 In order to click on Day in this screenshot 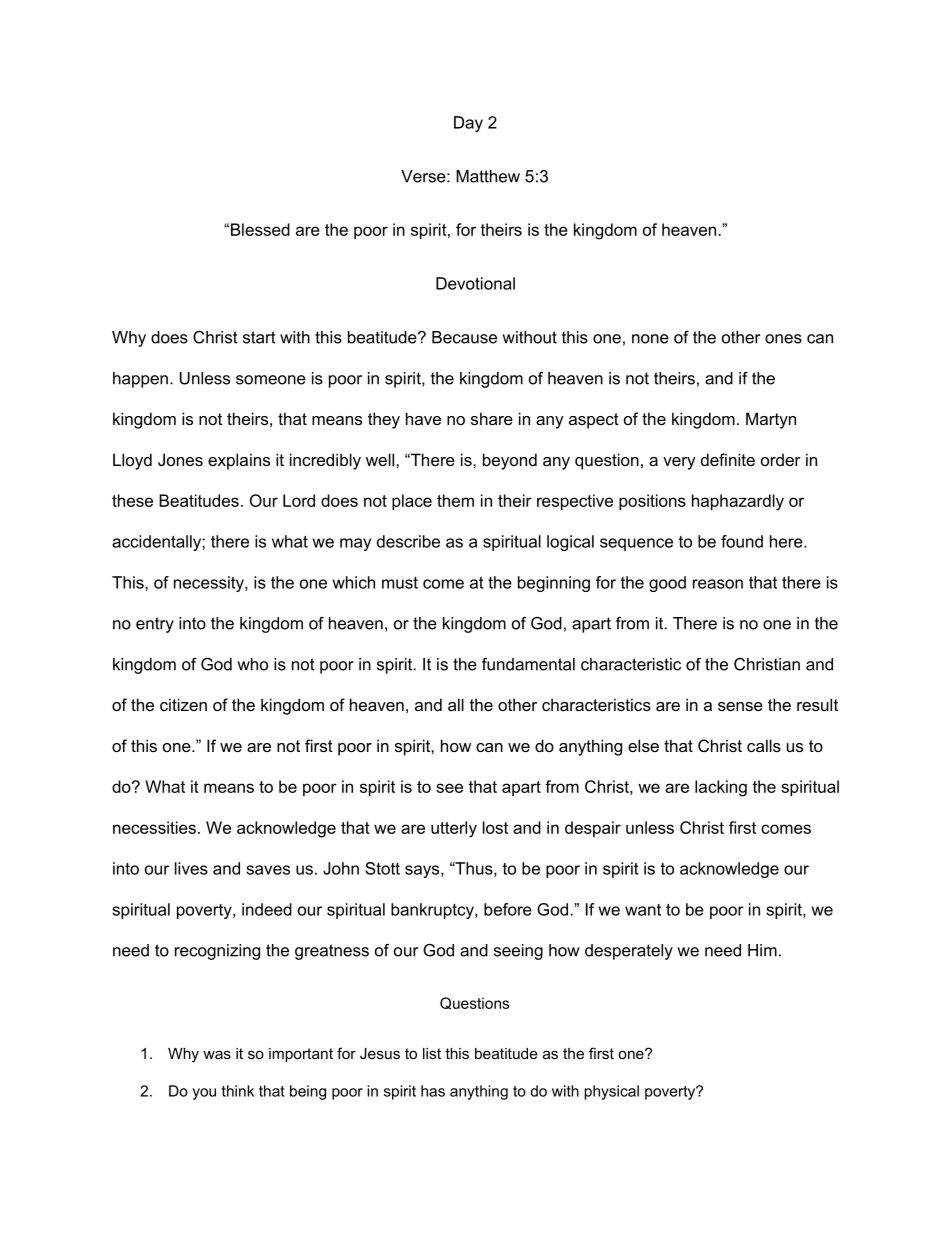, I will do `click(468, 124)`.
